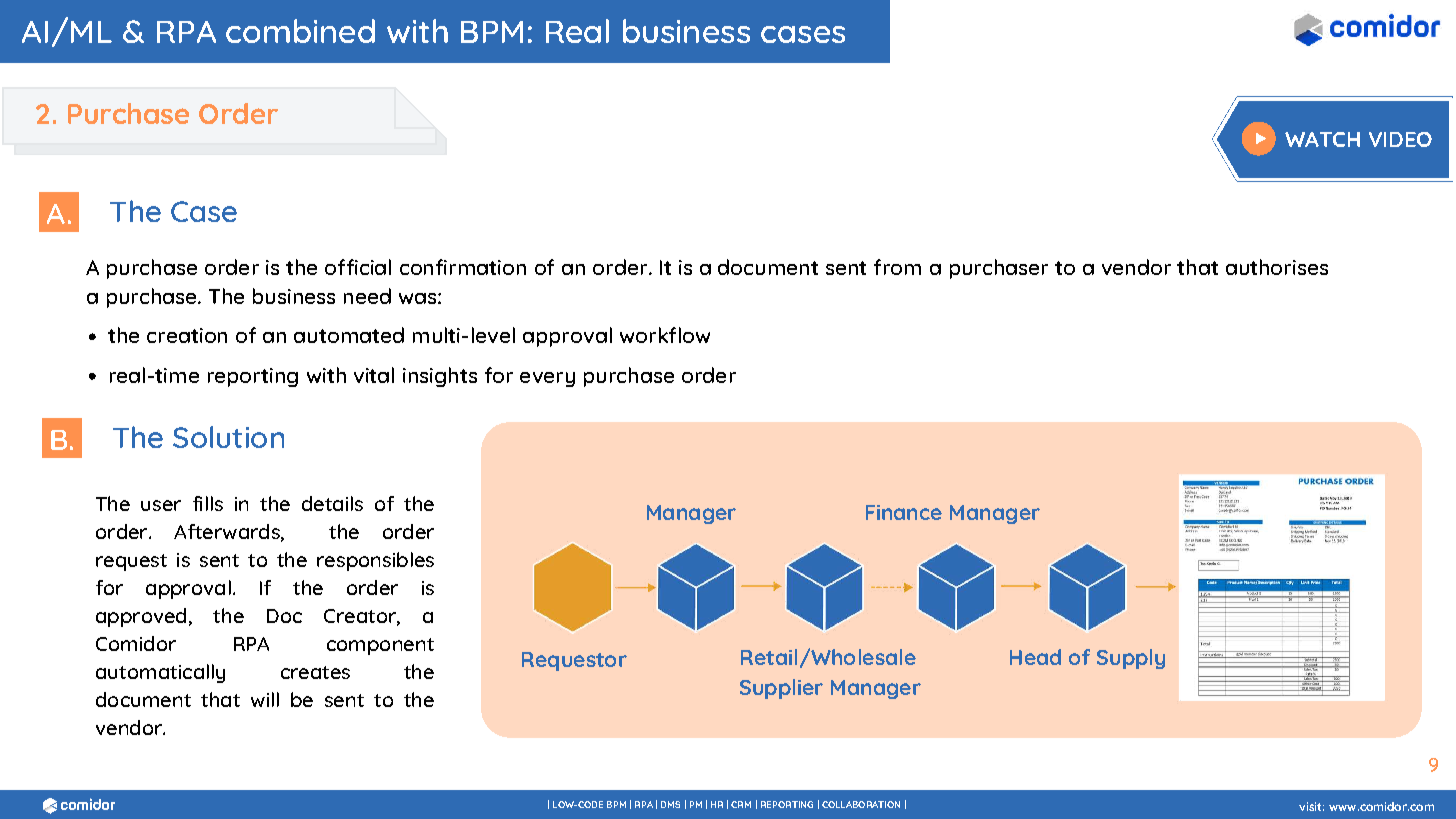  Describe the element at coordinates (904, 512) in the screenshot. I see `Finance` at that location.
